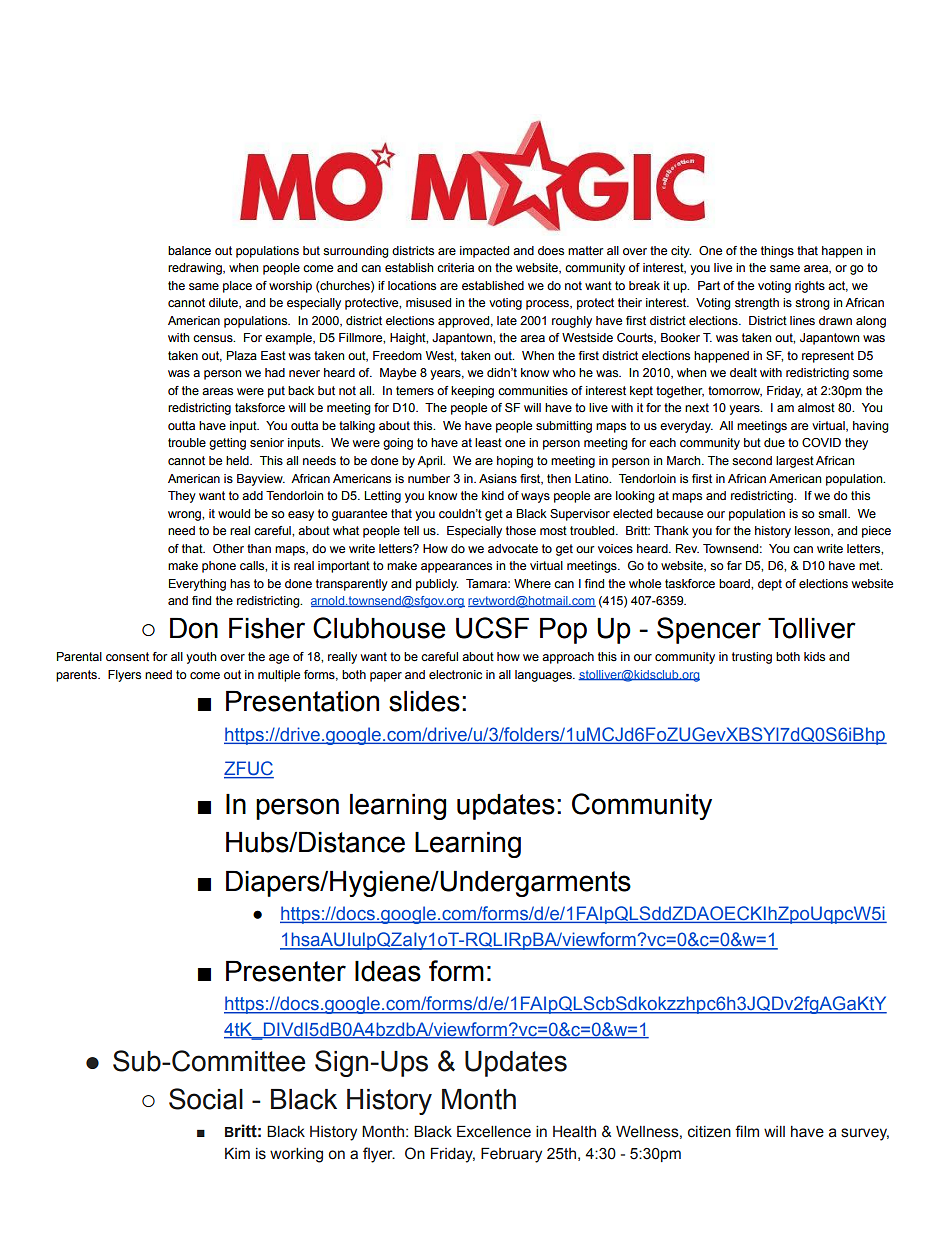 This page has height=1233, width=952. What do you see at coordinates (234, 513) in the page?
I see `would` at bounding box center [234, 513].
